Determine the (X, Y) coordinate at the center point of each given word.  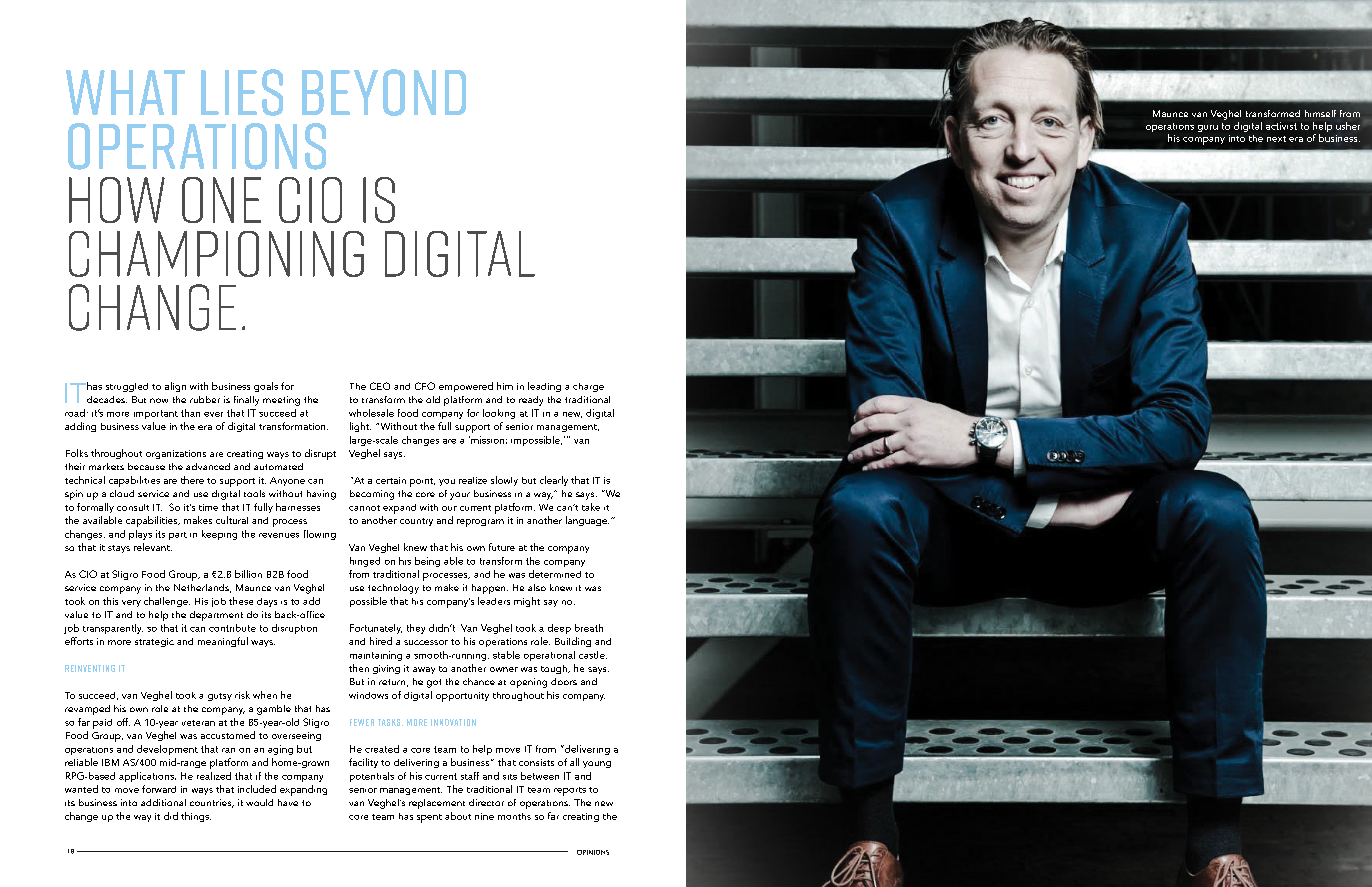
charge (588, 387)
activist (1281, 126)
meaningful (223, 642)
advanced (208, 466)
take (591, 507)
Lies (242, 92)
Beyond (384, 92)
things (196, 817)
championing (216, 254)
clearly (554, 481)
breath (589, 628)
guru (1208, 128)
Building (573, 642)
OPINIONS (593, 852)
